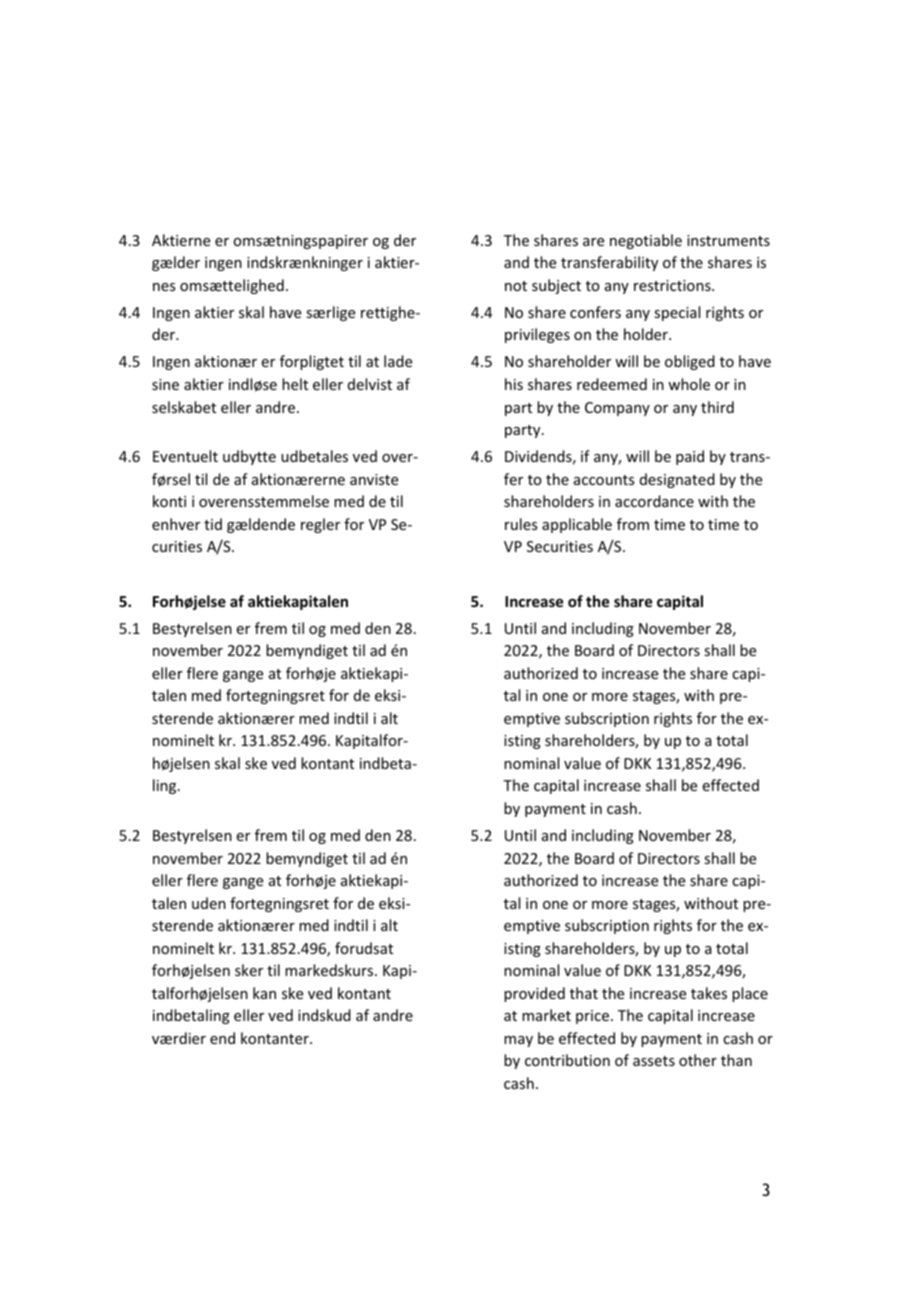  Describe the element at coordinates (546, 1015) in the screenshot. I see `market` at that location.
